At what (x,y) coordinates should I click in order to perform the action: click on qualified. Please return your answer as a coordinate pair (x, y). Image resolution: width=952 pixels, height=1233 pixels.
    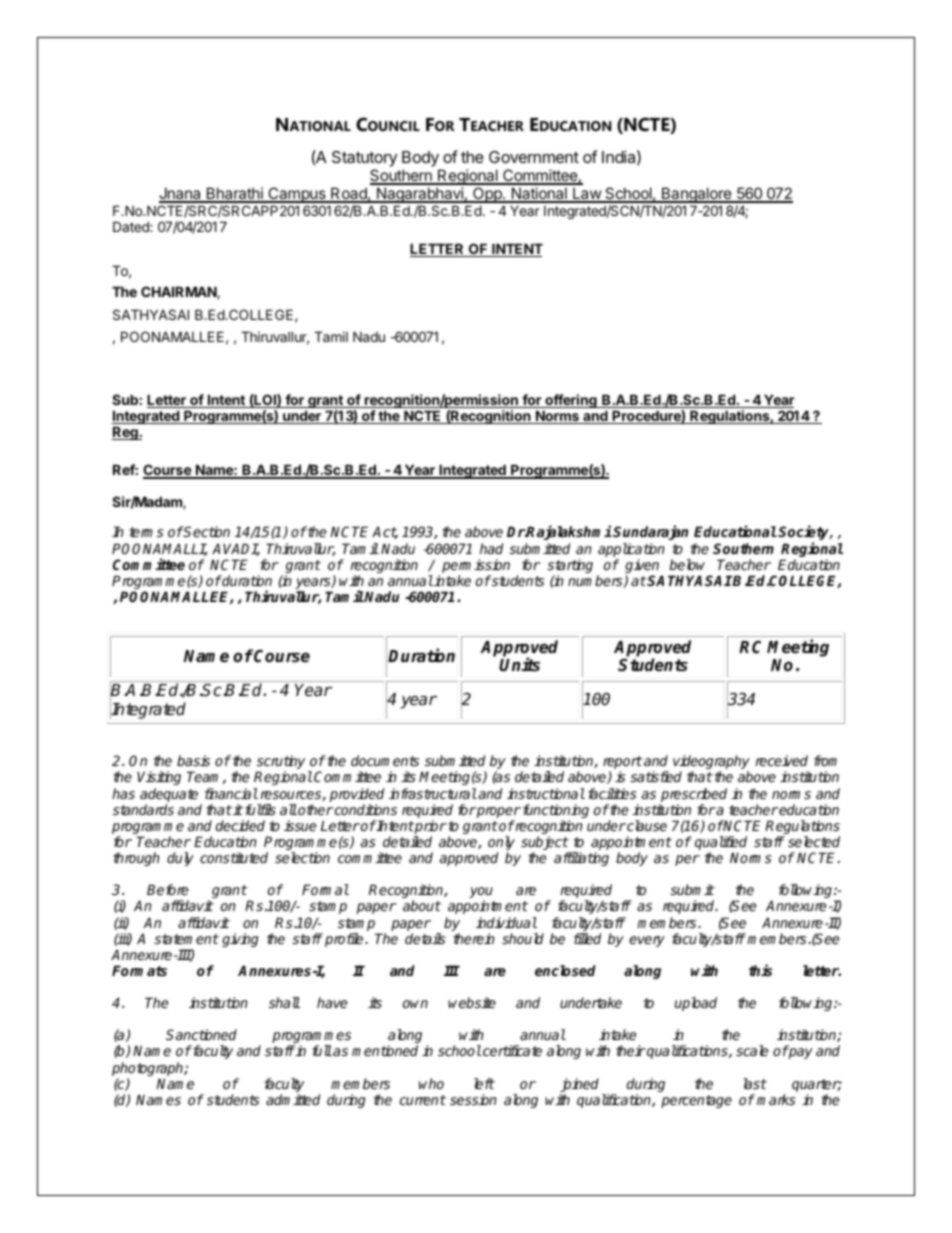
    Looking at the image, I should click on (721, 844).
